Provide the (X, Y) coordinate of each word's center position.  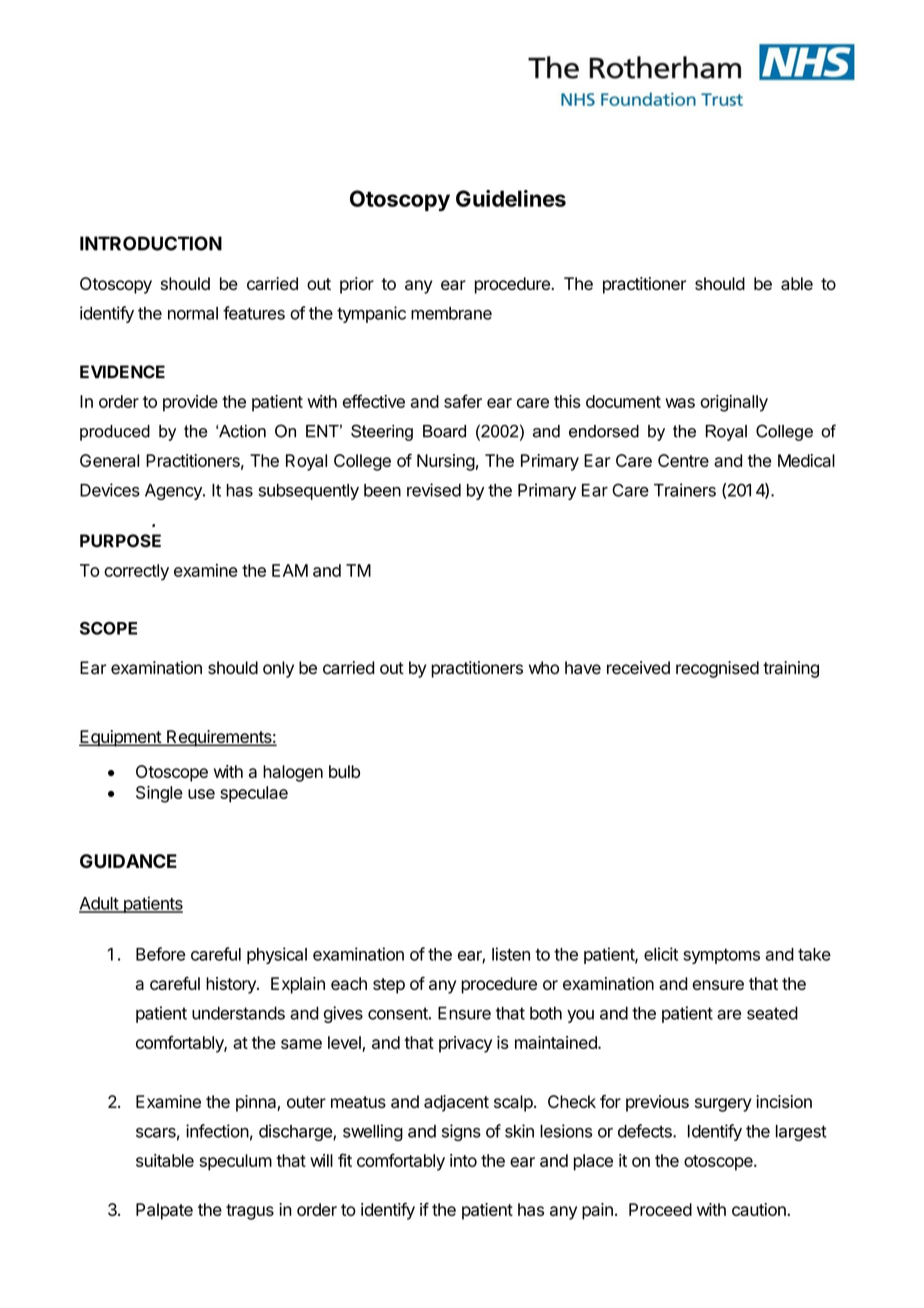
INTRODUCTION (151, 243)
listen (511, 954)
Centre (683, 460)
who (544, 668)
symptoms (721, 956)
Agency (174, 492)
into (463, 1160)
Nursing (446, 462)
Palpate (164, 1211)
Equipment (121, 738)
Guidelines (511, 198)
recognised (717, 669)
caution (760, 1209)
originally (734, 403)
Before (160, 954)
